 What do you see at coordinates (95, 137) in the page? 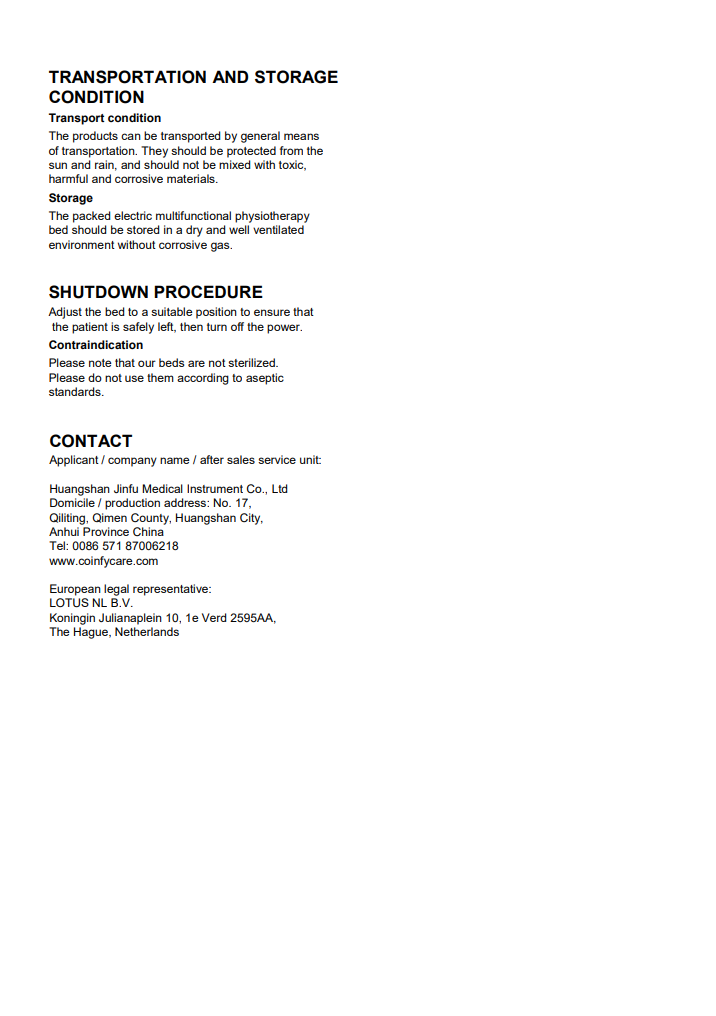
I see `products` at bounding box center [95, 137].
